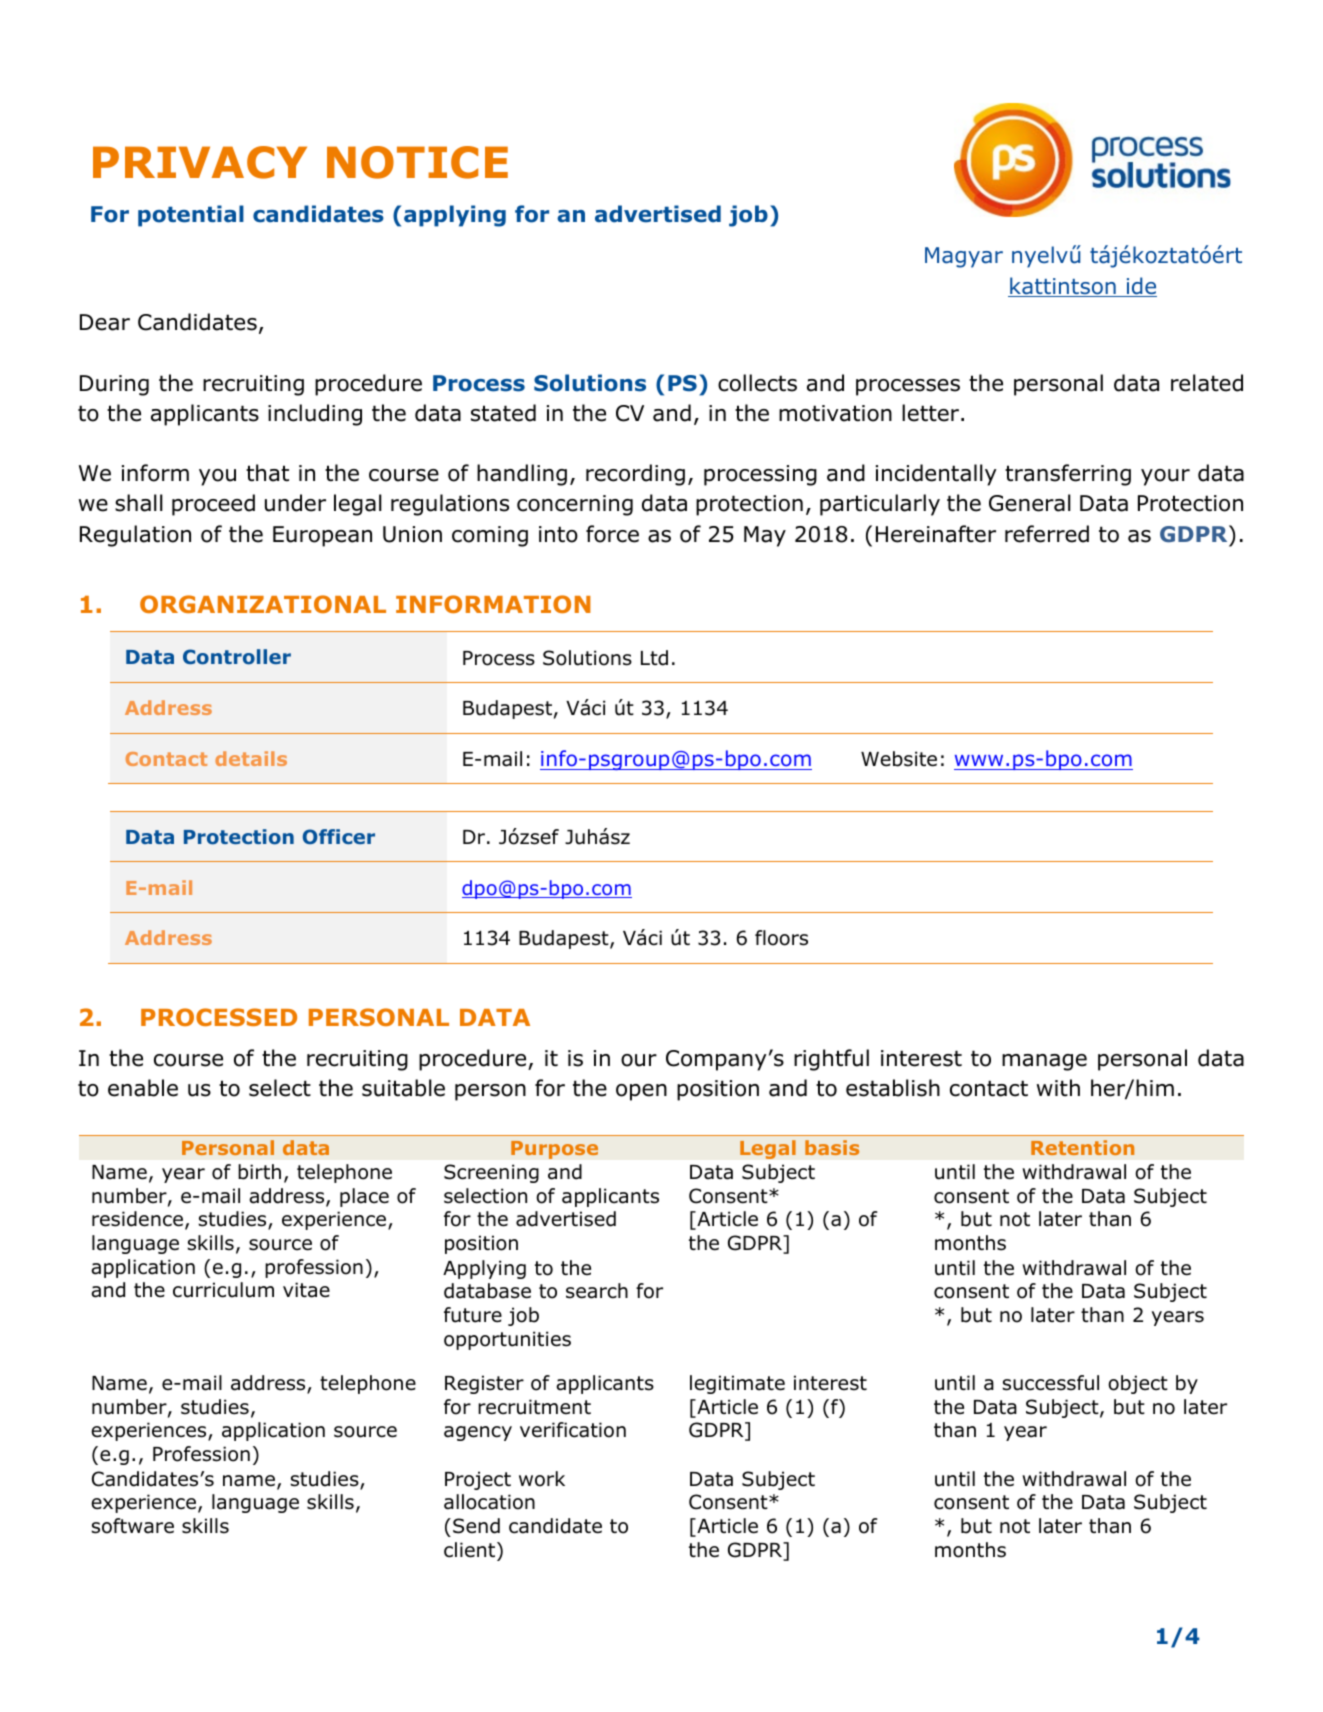 Image resolution: width=1323 pixels, height=1712 pixels. Describe the element at coordinates (417, 162) in the image. I see `NOTICE` at that location.
